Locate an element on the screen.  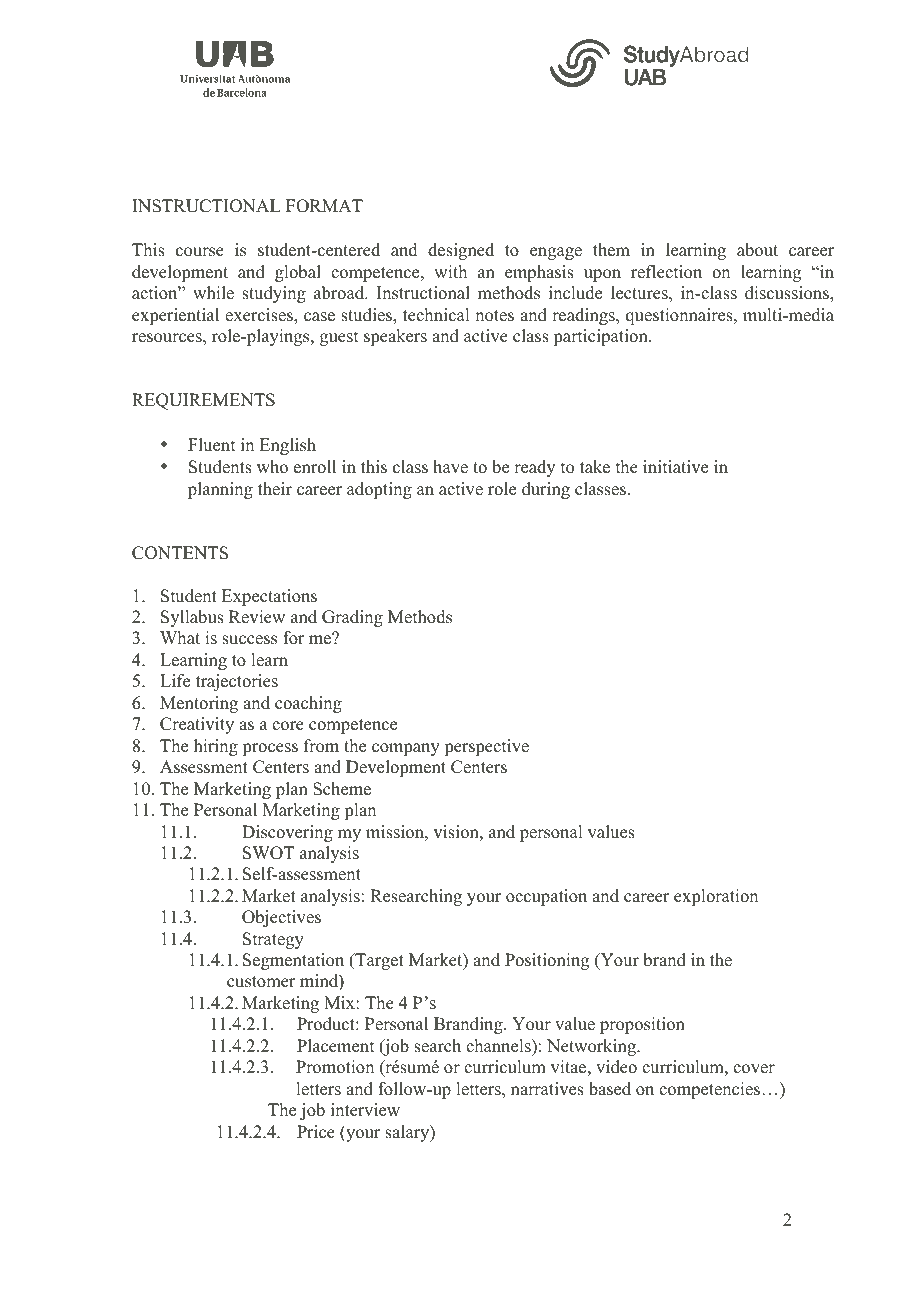
trajectories is located at coordinates (237, 682).
